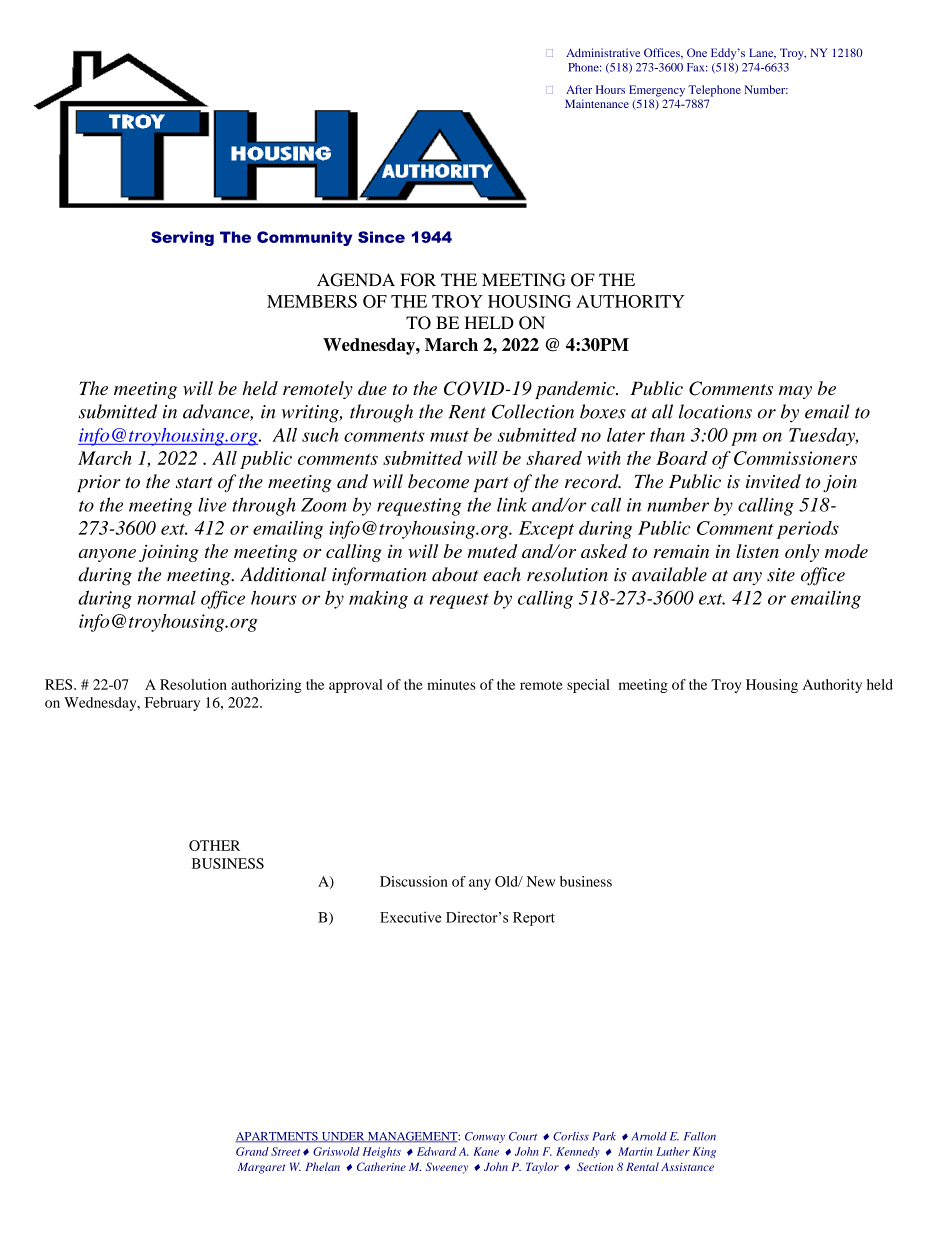 The height and width of the document is (1233, 952). What do you see at coordinates (451, 684) in the document?
I see `minutes` at bounding box center [451, 684].
